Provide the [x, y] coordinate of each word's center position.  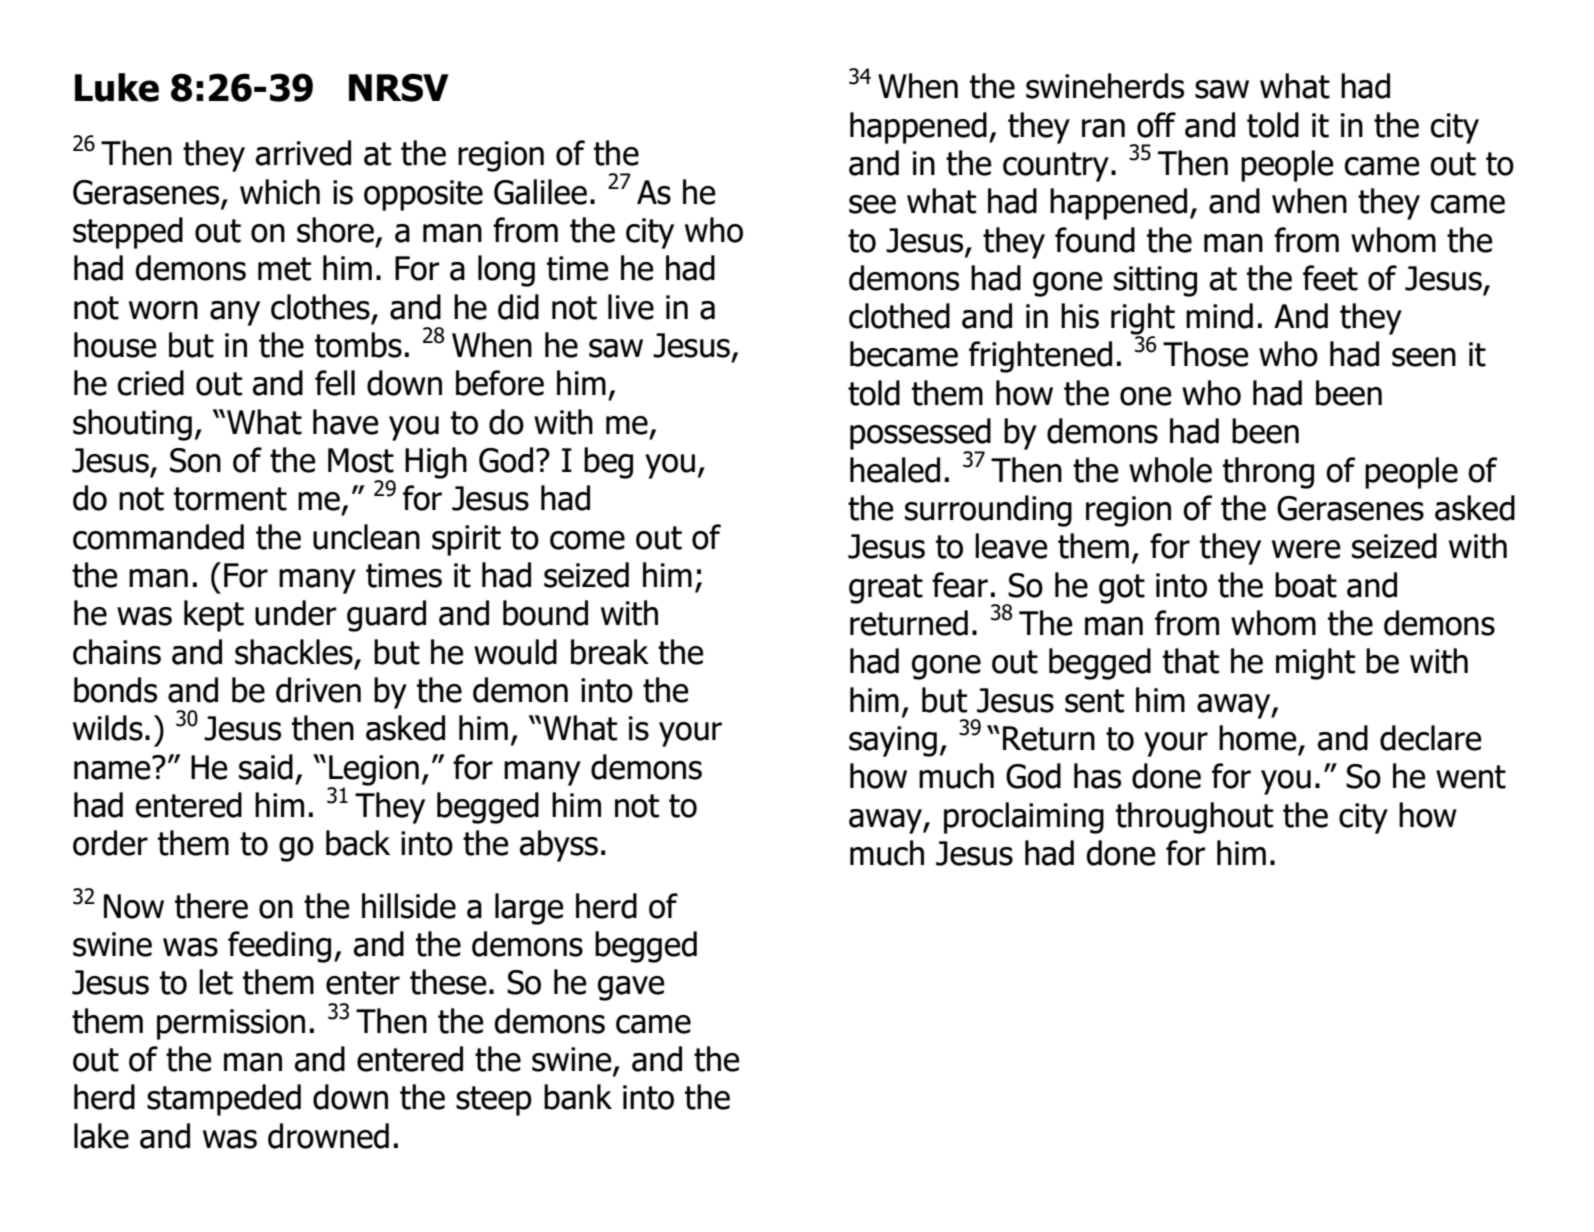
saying [893, 741]
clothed [899, 316]
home [1257, 738]
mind [1219, 316]
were [1306, 549]
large [529, 909]
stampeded [224, 1100]
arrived [303, 153]
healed [895, 470]
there [211, 906]
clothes [320, 307]
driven [318, 690]
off [1156, 125]
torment [230, 499]
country [1056, 167]
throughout [1194, 818]
